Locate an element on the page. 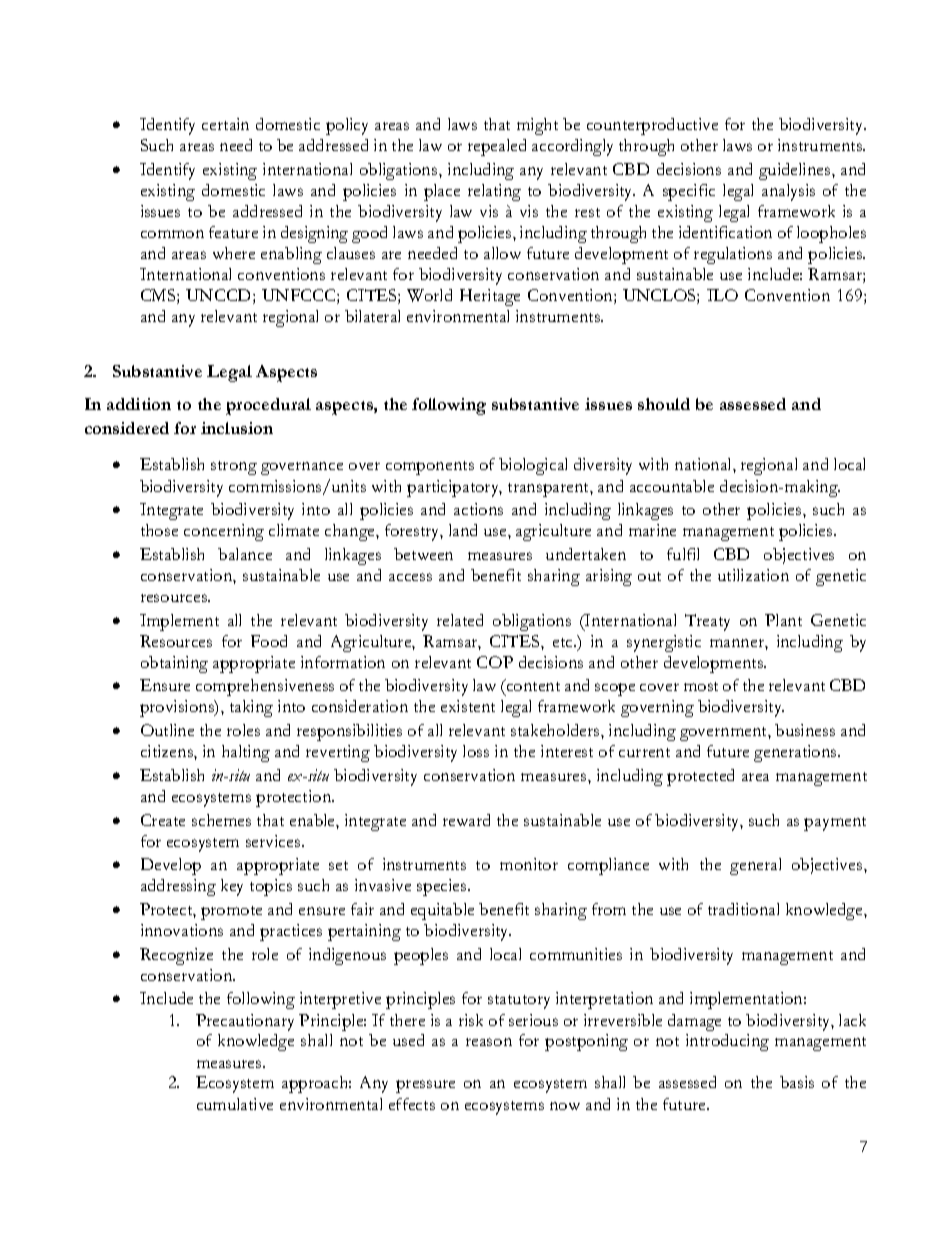  guidelines is located at coordinates (796, 171).
